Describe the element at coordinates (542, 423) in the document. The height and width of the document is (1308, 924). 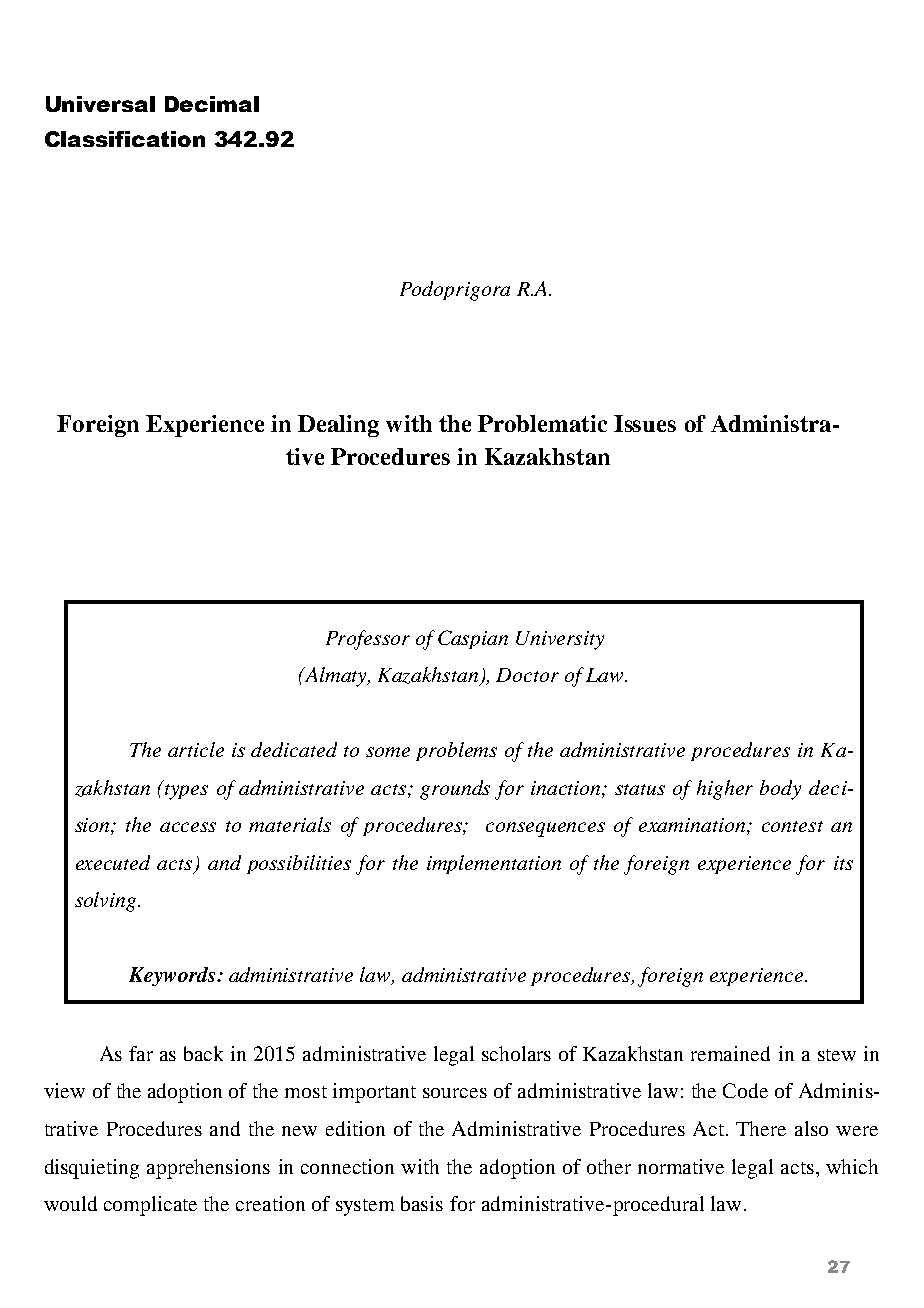
I see `Problematic` at that location.
